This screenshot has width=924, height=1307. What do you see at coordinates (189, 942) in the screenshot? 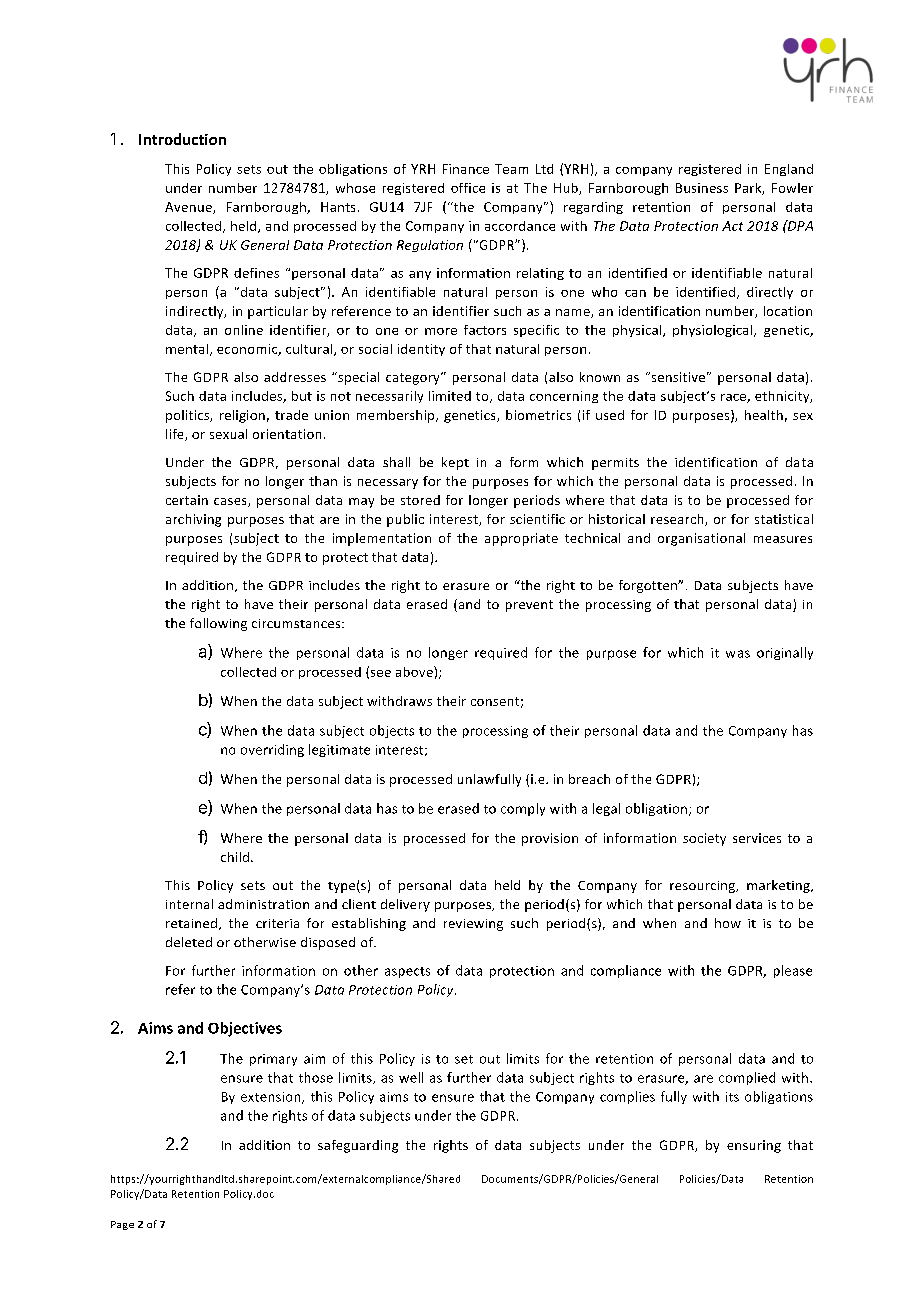
I see `deleted` at bounding box center [189, 942].
